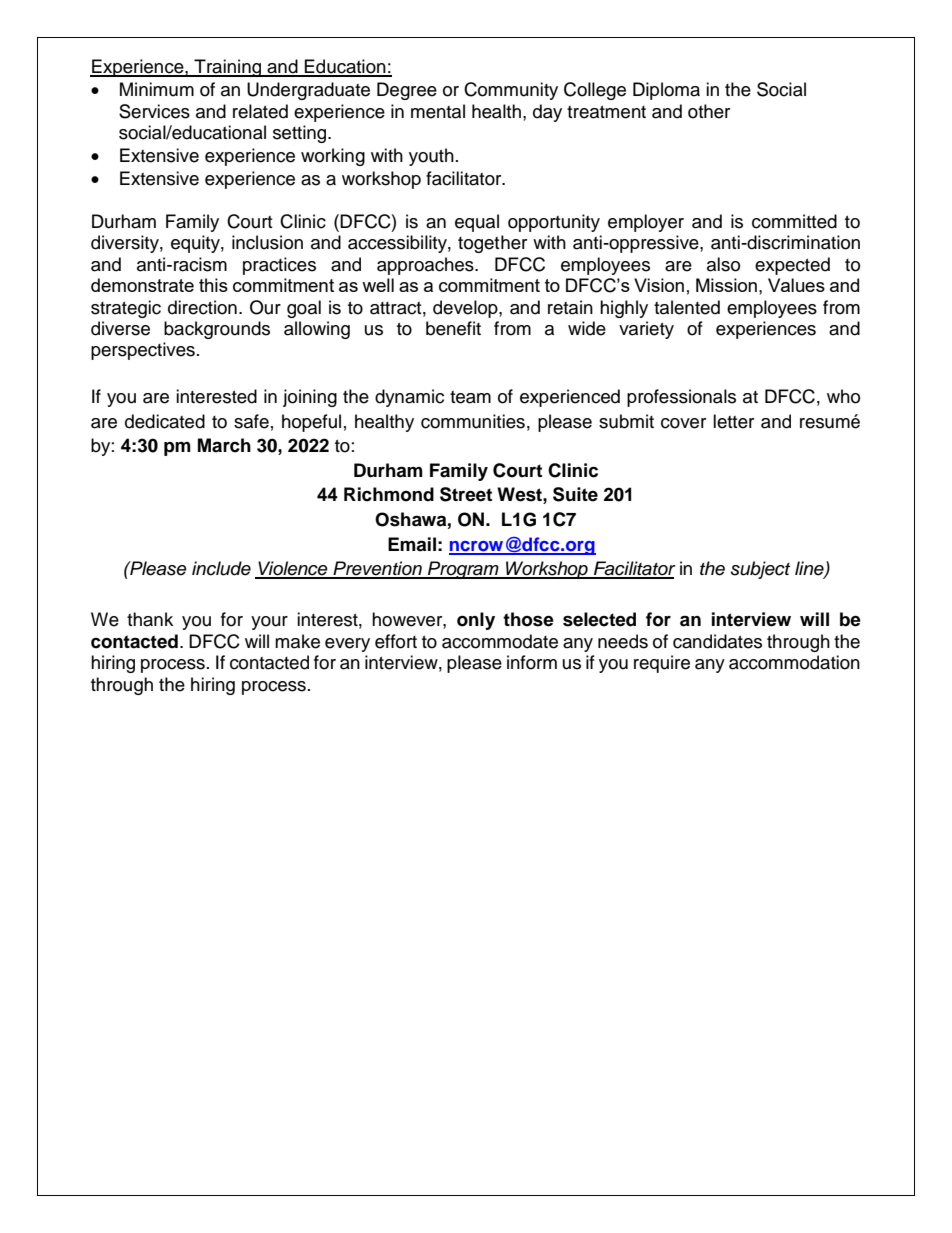  What do you see at coordinates (228, 68) in the page?
I see `Training` at bounding box center [228, 68].
